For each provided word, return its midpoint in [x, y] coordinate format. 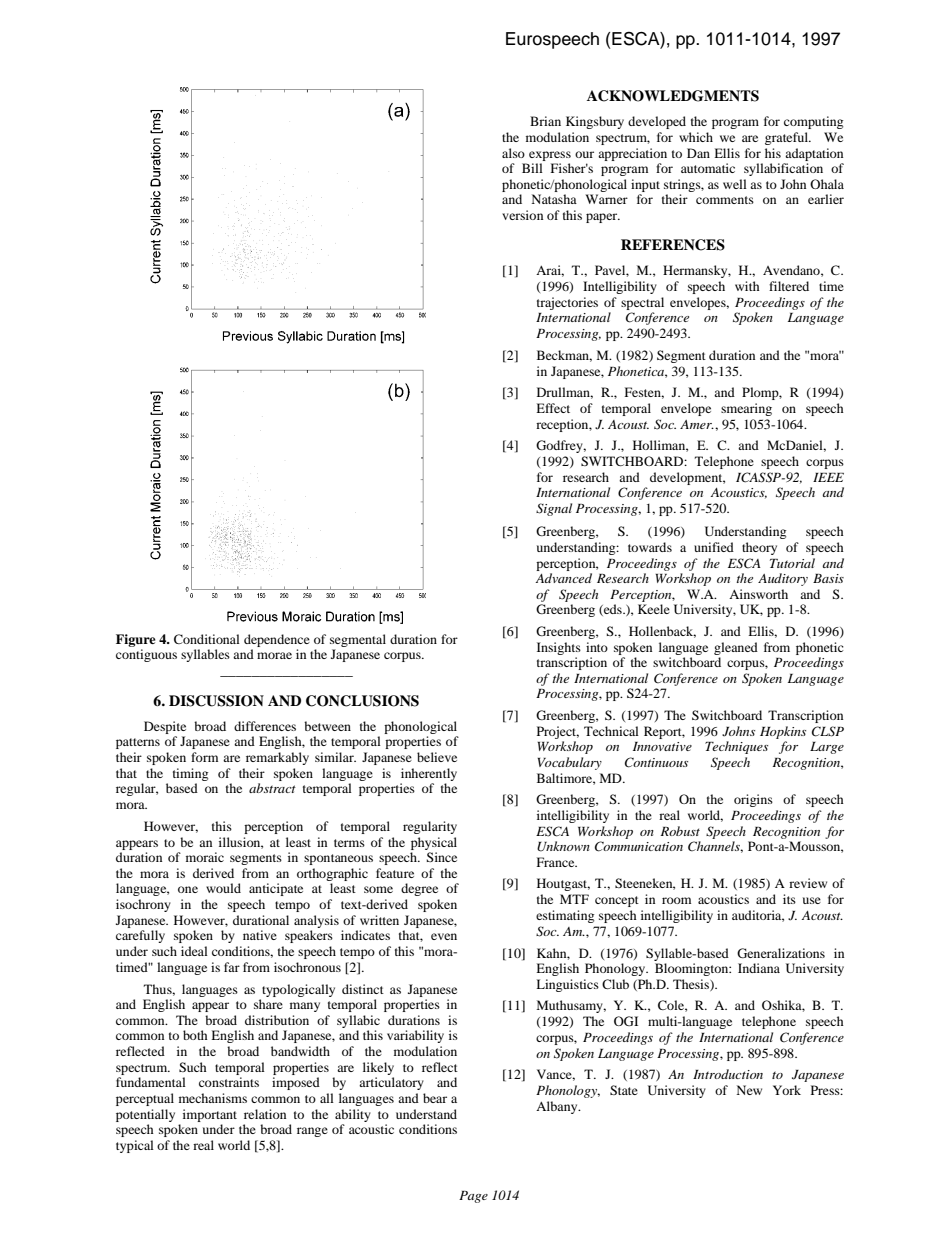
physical [434, 843]
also [513, 153]
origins [753, 800]
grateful [787, 138]
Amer [697, 424]
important [210, 1115]
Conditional [207, 639]
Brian [545, 121]
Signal [554, 509]
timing [190, 774]
